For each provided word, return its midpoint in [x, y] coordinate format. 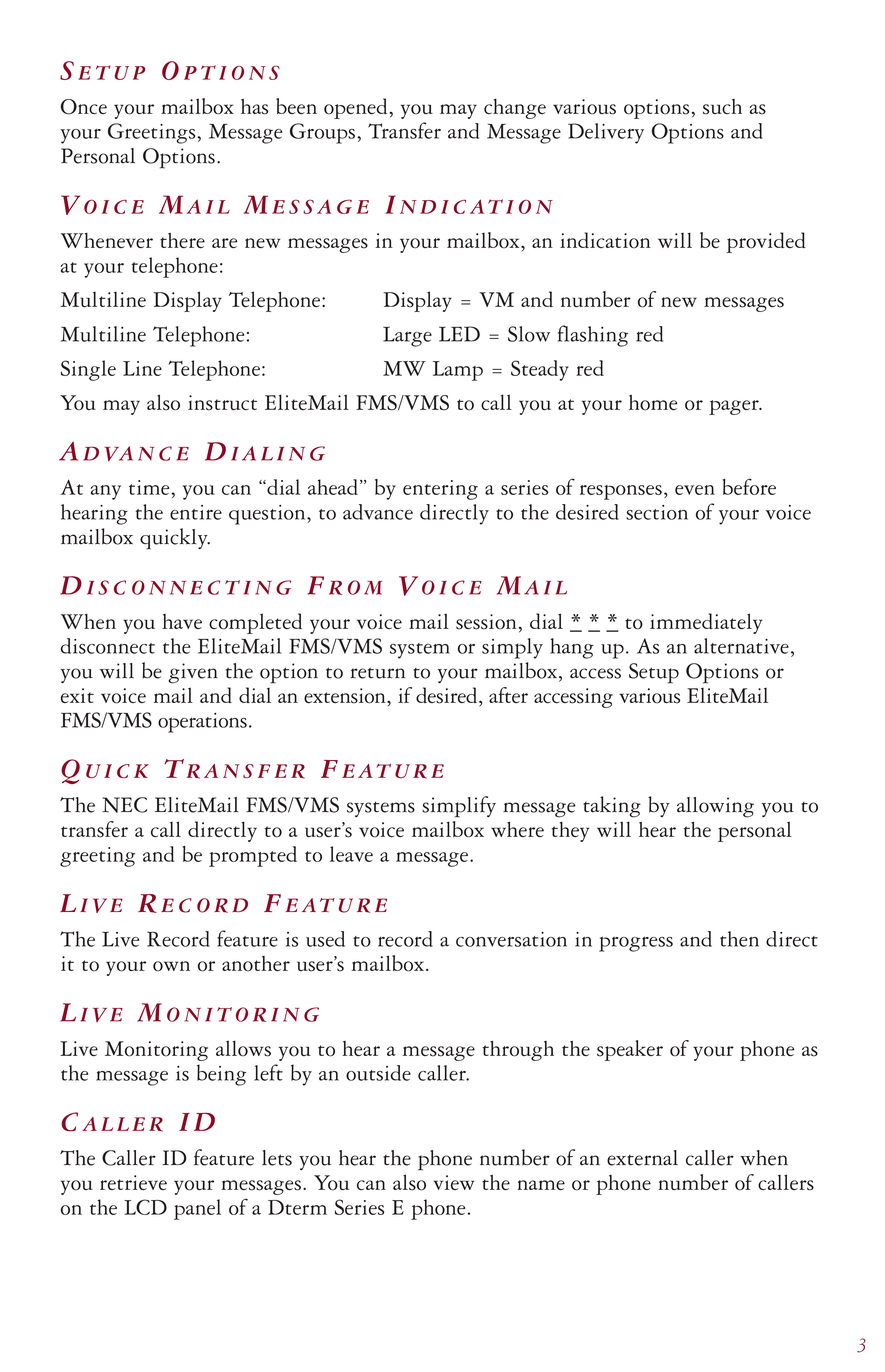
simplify [459, 807]
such [722, 107]
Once [84, 107]
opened [355, 108]
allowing [715, 807]
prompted [253, 856]
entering [440, 490]
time [150, 487]
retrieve [133, 1182]
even [695, 490]
